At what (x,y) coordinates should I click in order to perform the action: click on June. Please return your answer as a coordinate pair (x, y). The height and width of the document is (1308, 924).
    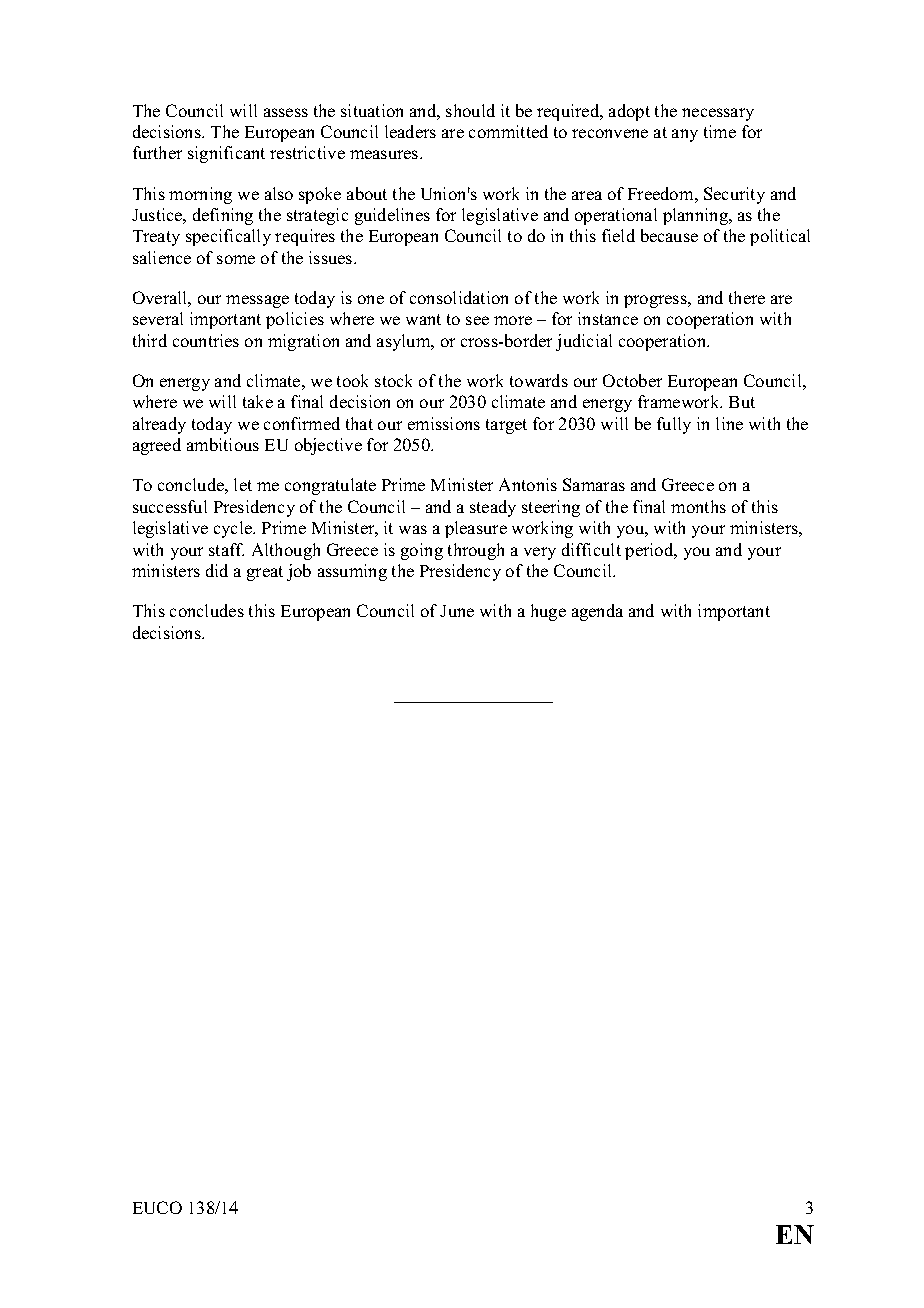
    Looking at the image, I should click on (457, 611).
